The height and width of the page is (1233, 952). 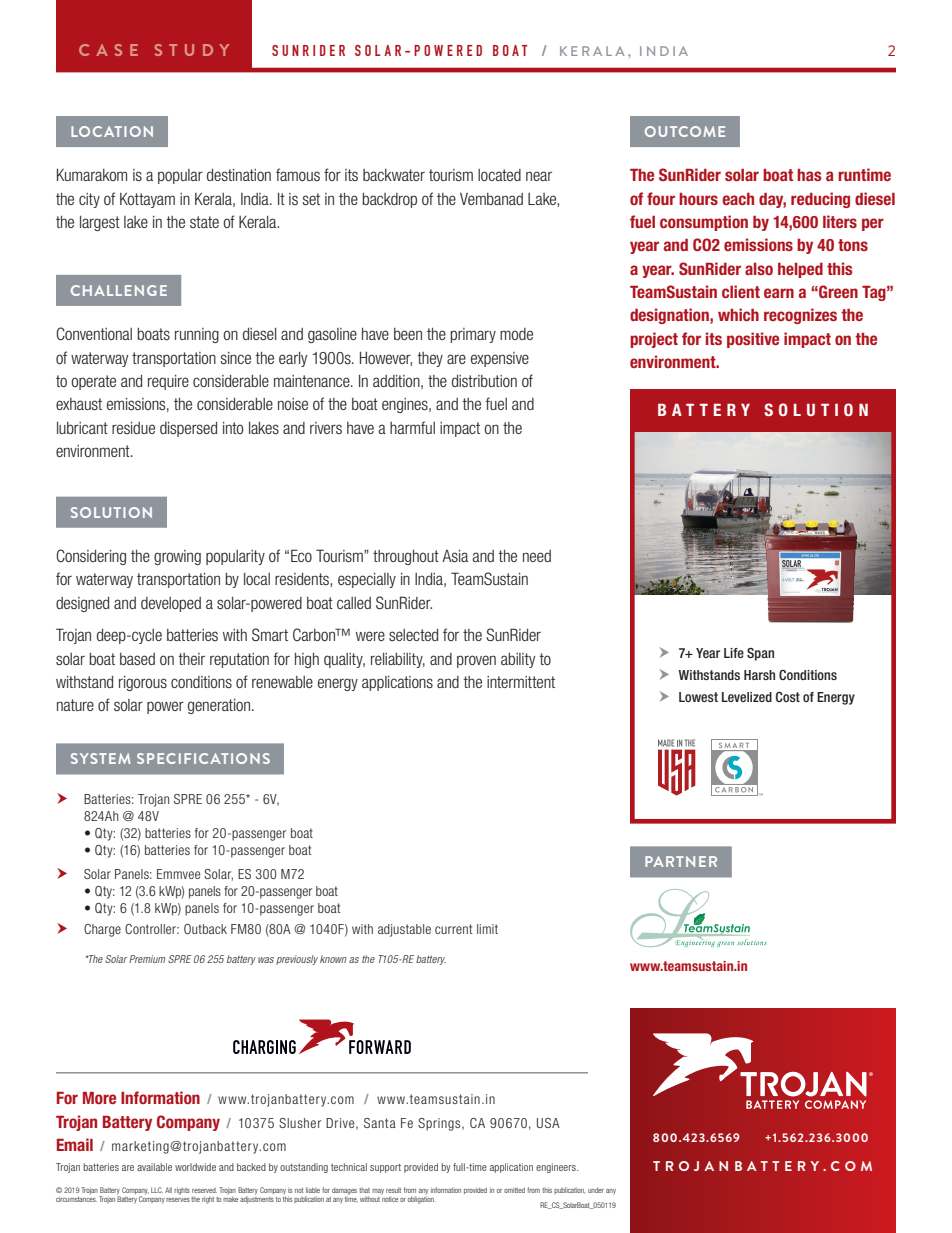 What do you see at coordinates (685, 131) in the page?
I see `OUTCOME` at bounding box center [685, 131].
